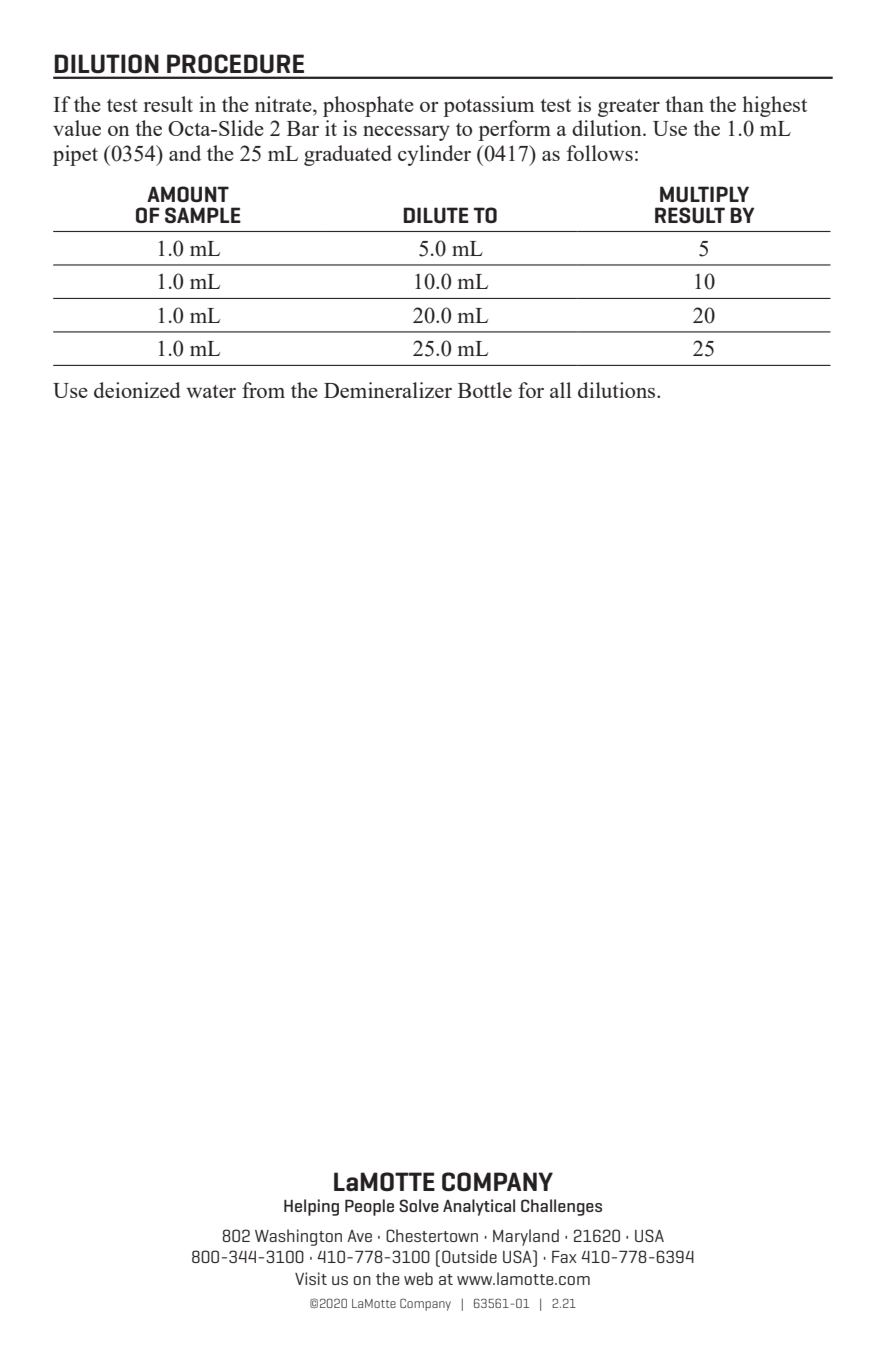 The width and height of the page is (887, 1372). What do you see at coordinates (235, 63) in the page?
I see `PROCEDURE` at bounding box center [235, 63].
